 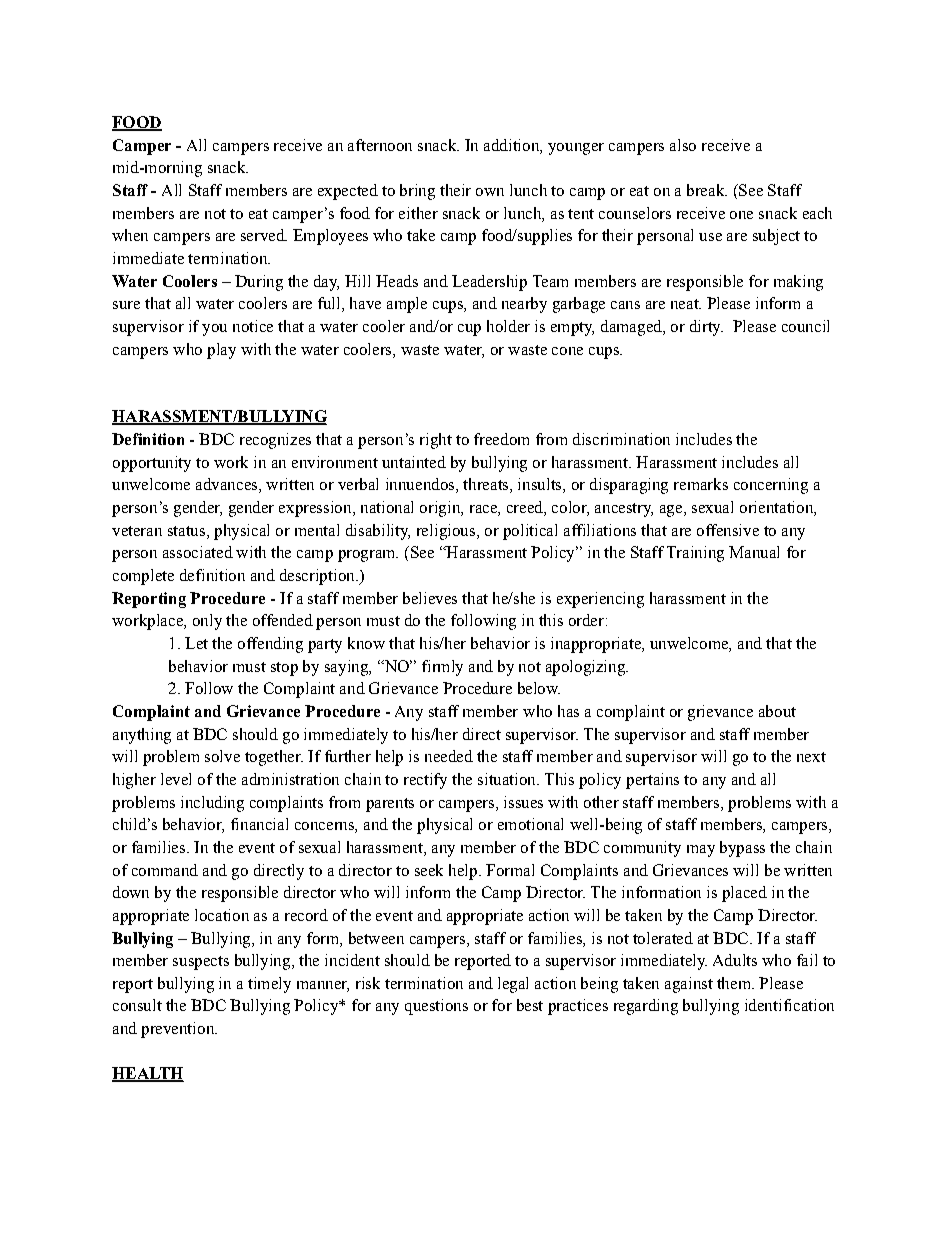 What do you see at coordinates (487, 485) in the screenshot?
I see `threats` at bounding box center [487, 485].
